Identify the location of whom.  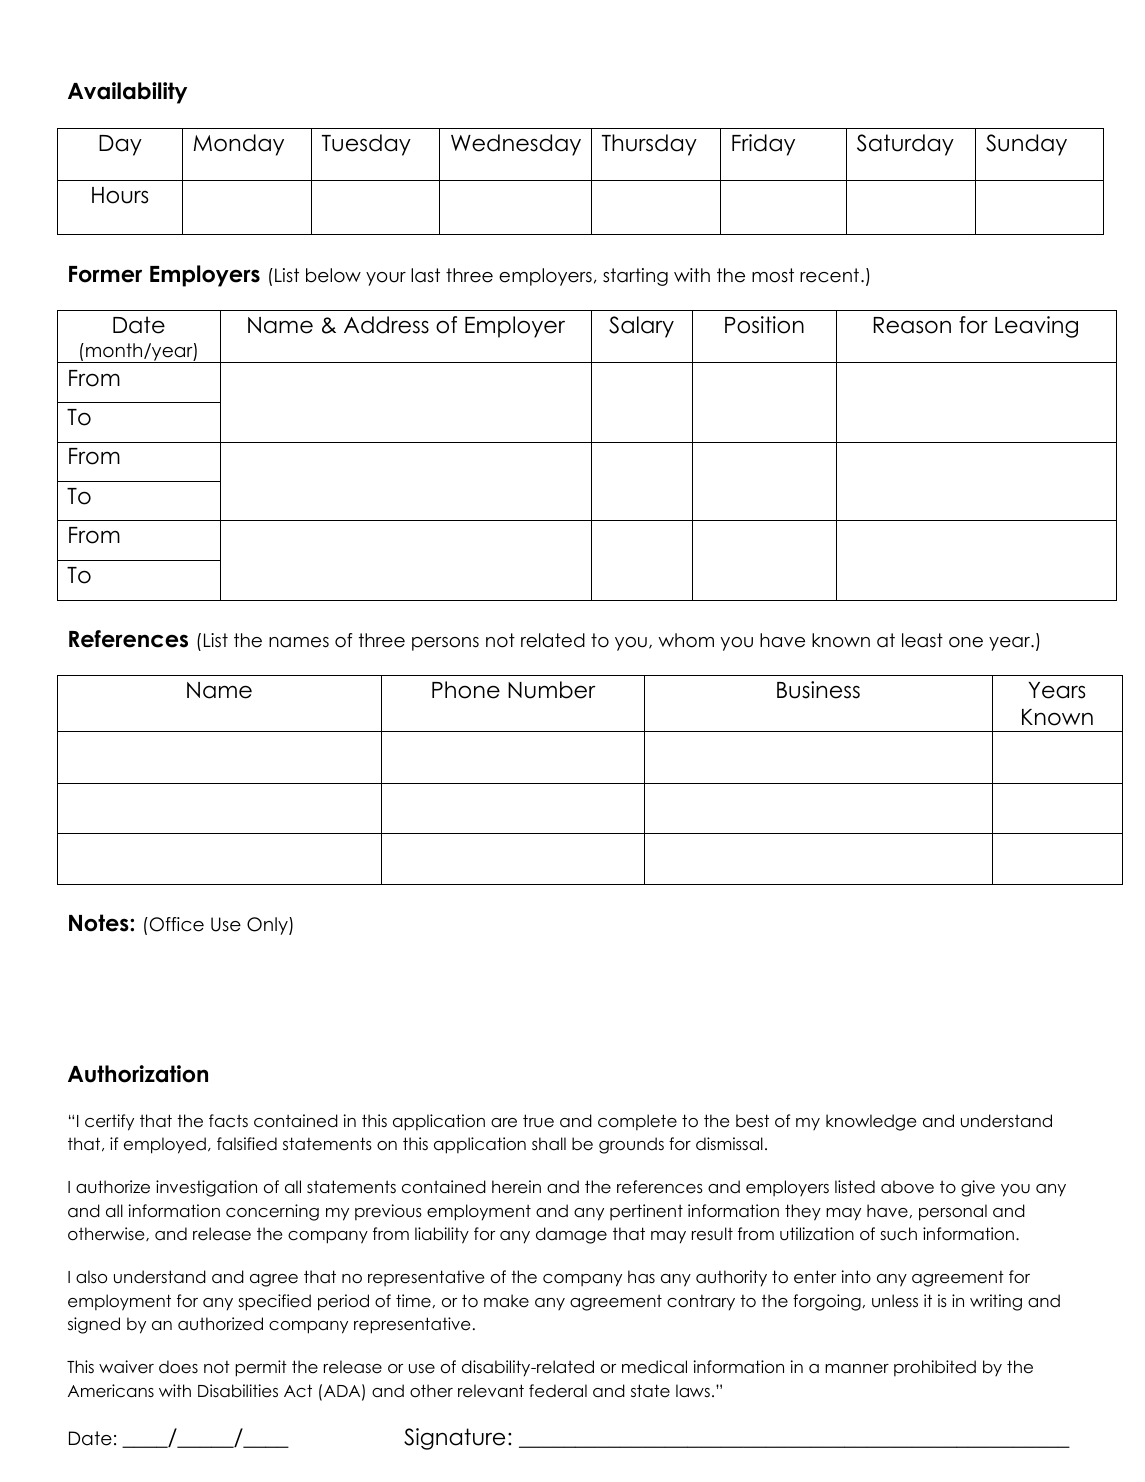
(686, 640).
